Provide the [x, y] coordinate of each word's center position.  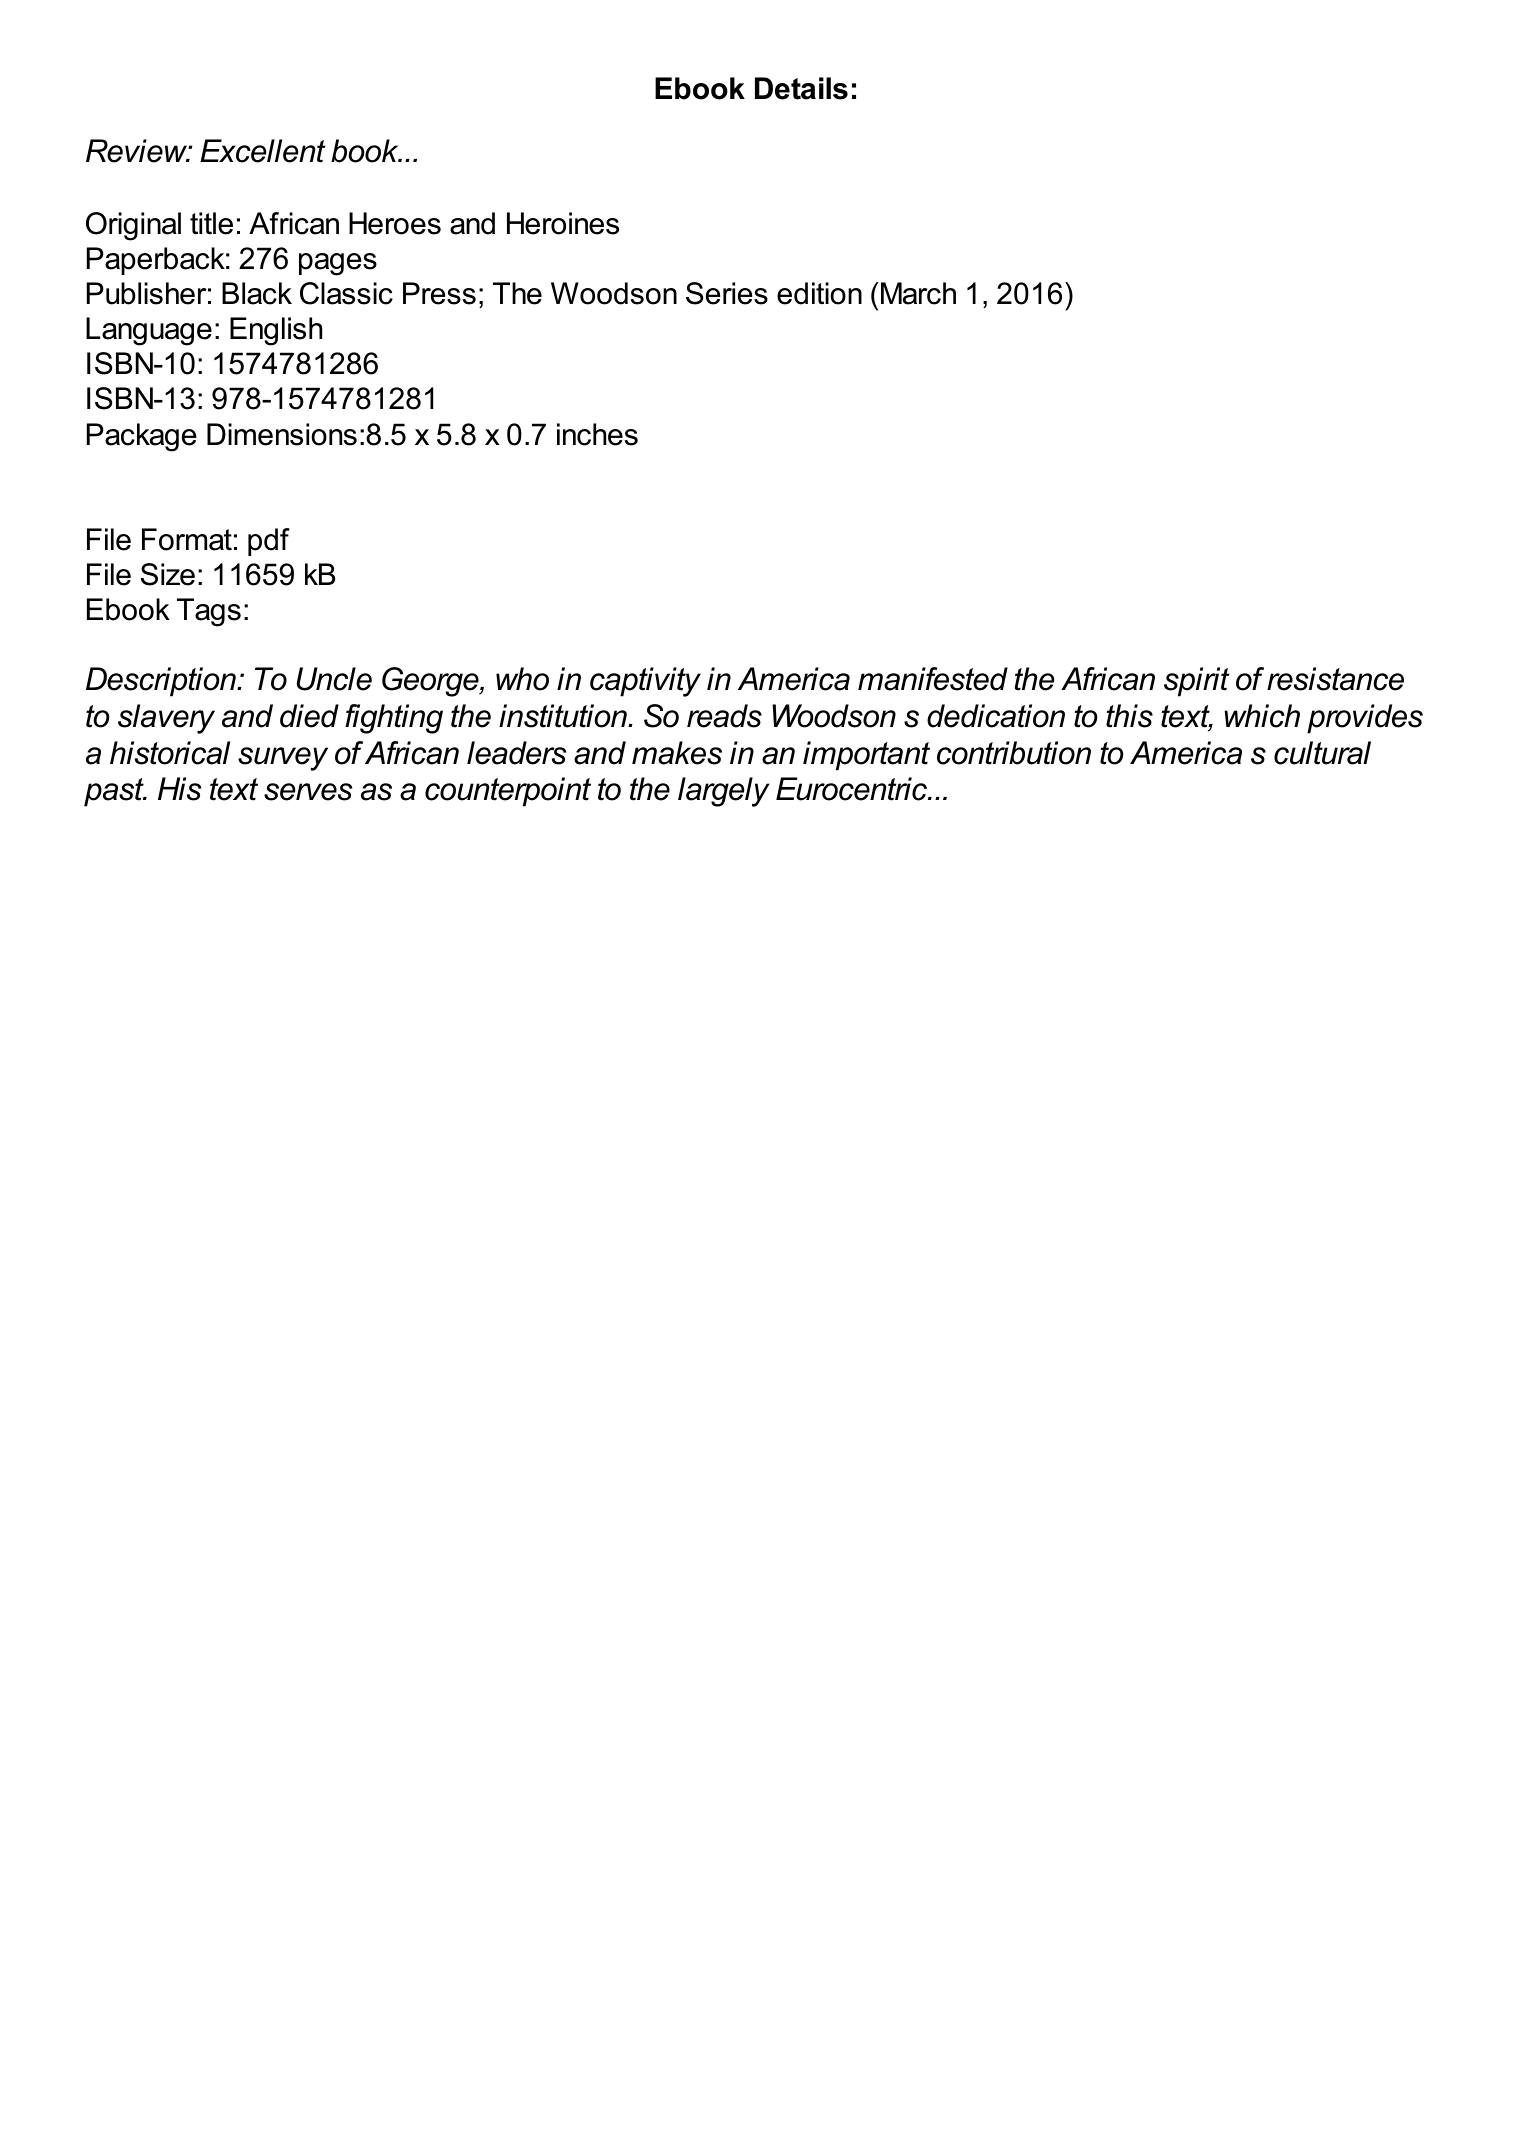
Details [801, 88]
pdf [269, 542]
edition [819, 293]
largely [723, 792]
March [918, 293]
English [276, 331]
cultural [1322, 753]
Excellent [262, 151]
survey [283, 759]
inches [597, 434]
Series [727, 293]
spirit [1196, 682]
